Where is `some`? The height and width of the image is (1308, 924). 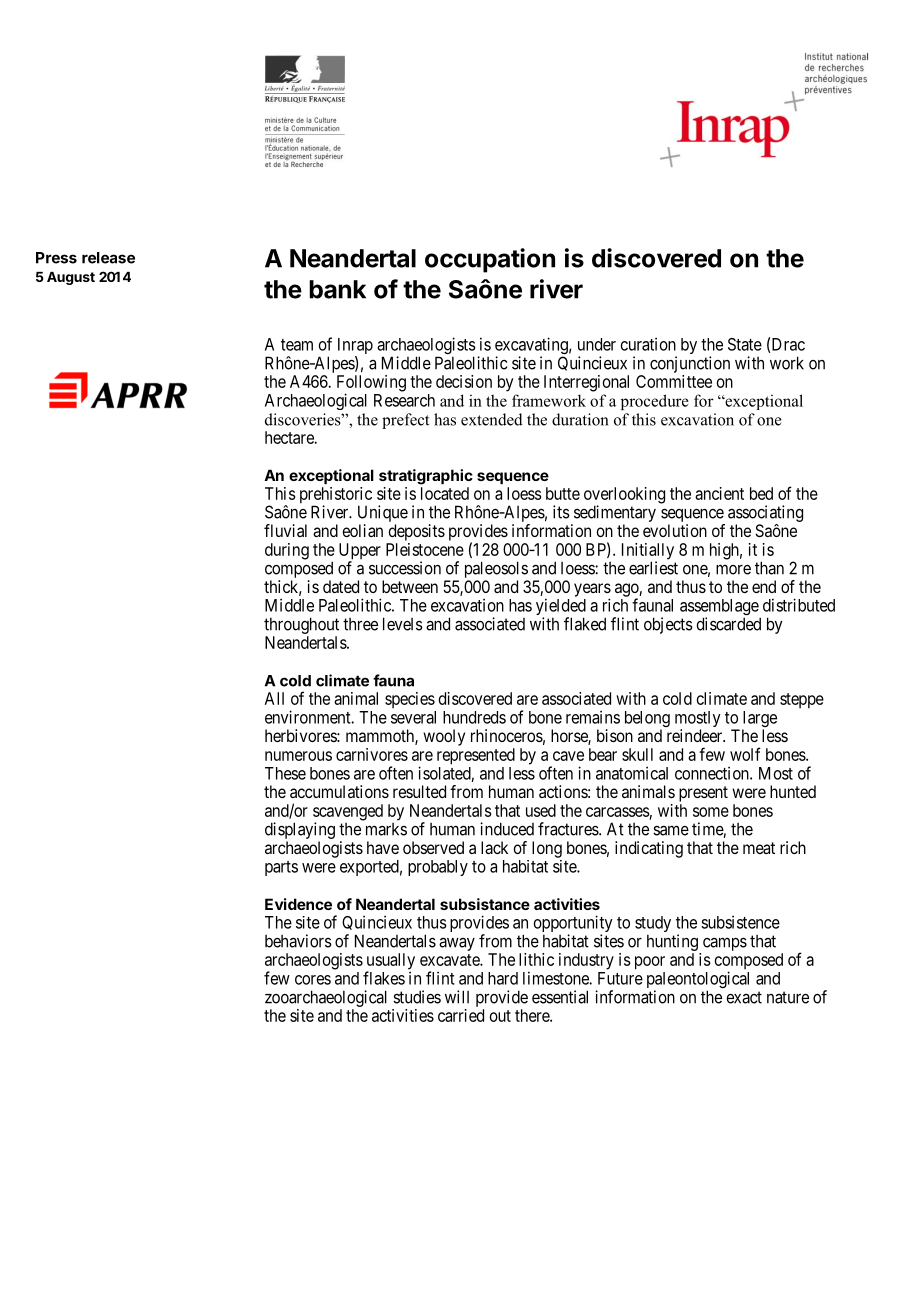 some is located at coordinates (711, 812).
